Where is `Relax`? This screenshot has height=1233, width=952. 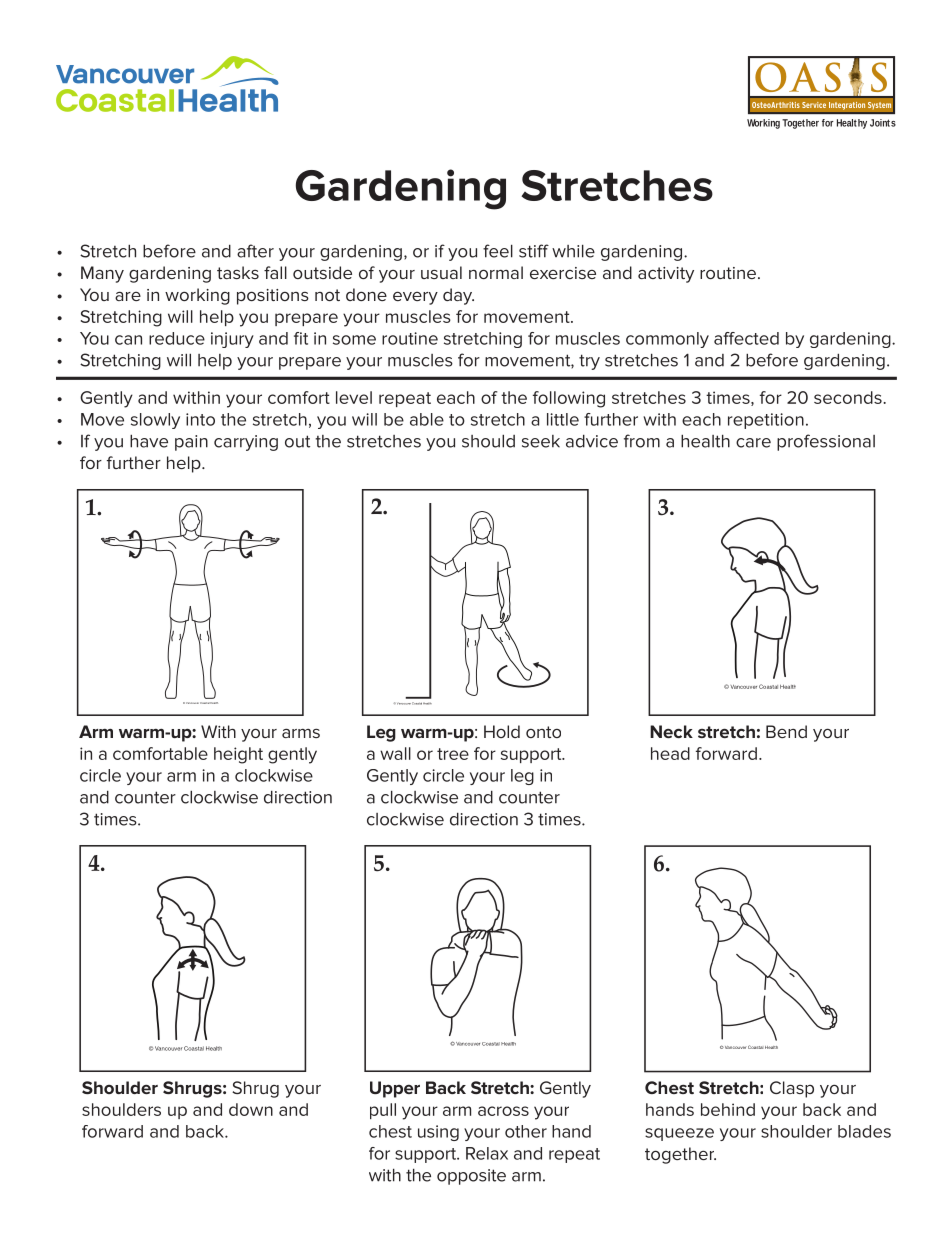
Relax is located at coordinates (487, 1153).
